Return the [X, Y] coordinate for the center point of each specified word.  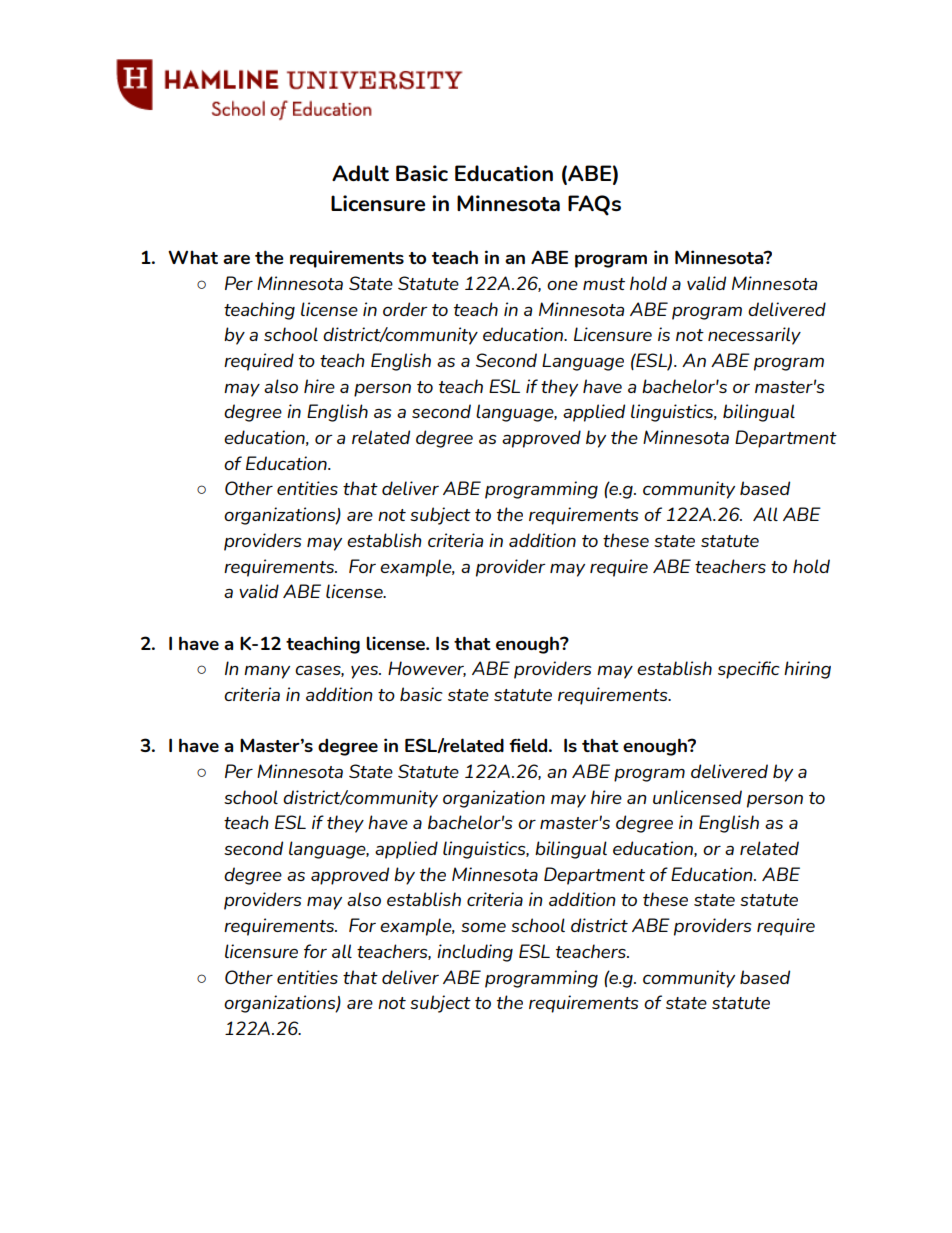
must [604, 284]
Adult [360, 173]
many [267, 672]
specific [749, 670]
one [562, 285]
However [427, 669]
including [475, 953]
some [483, 927]
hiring [807, 670]
